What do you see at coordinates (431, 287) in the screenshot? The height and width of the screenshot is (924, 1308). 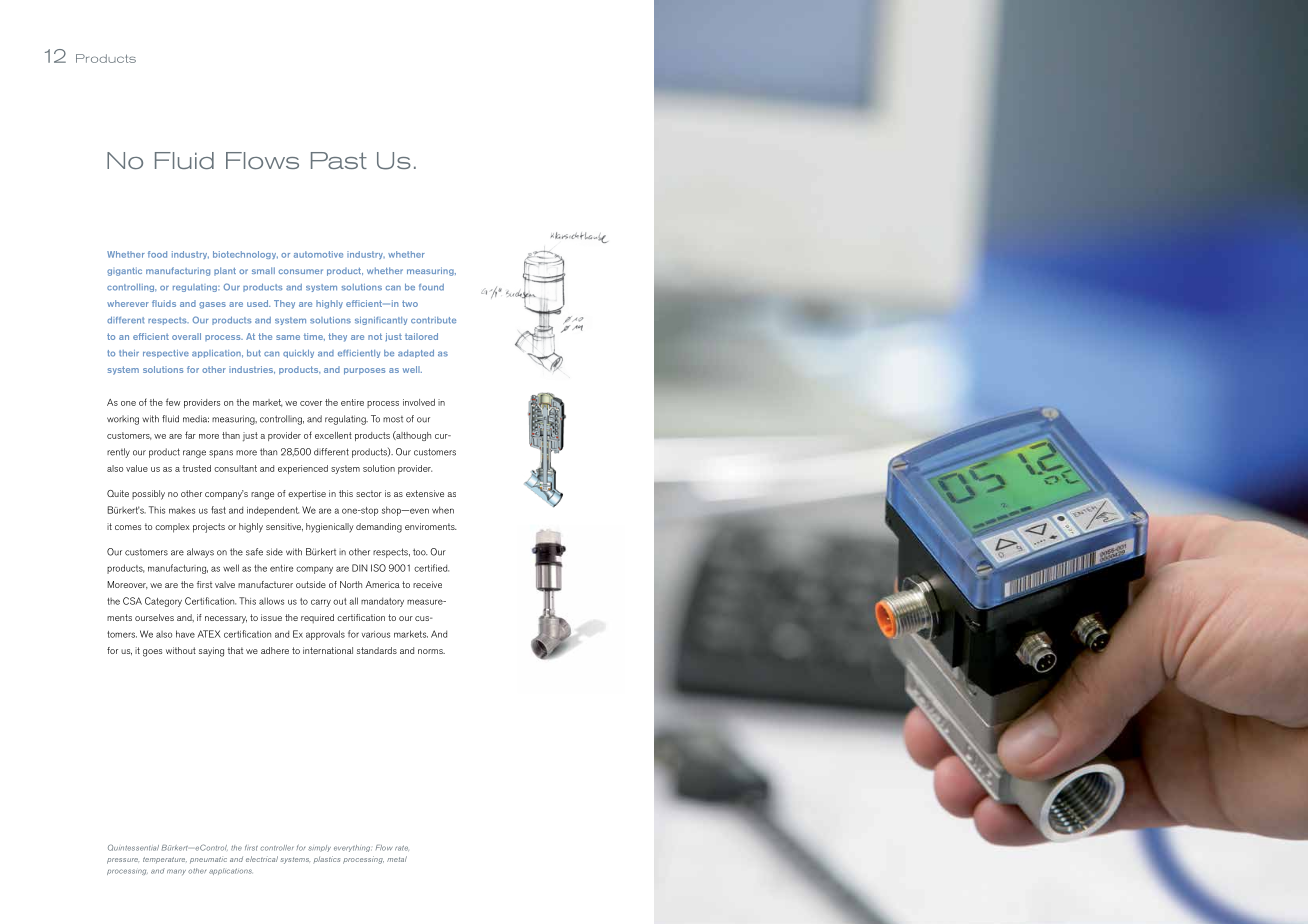 I see `found` at bounding box center [431, 287].
